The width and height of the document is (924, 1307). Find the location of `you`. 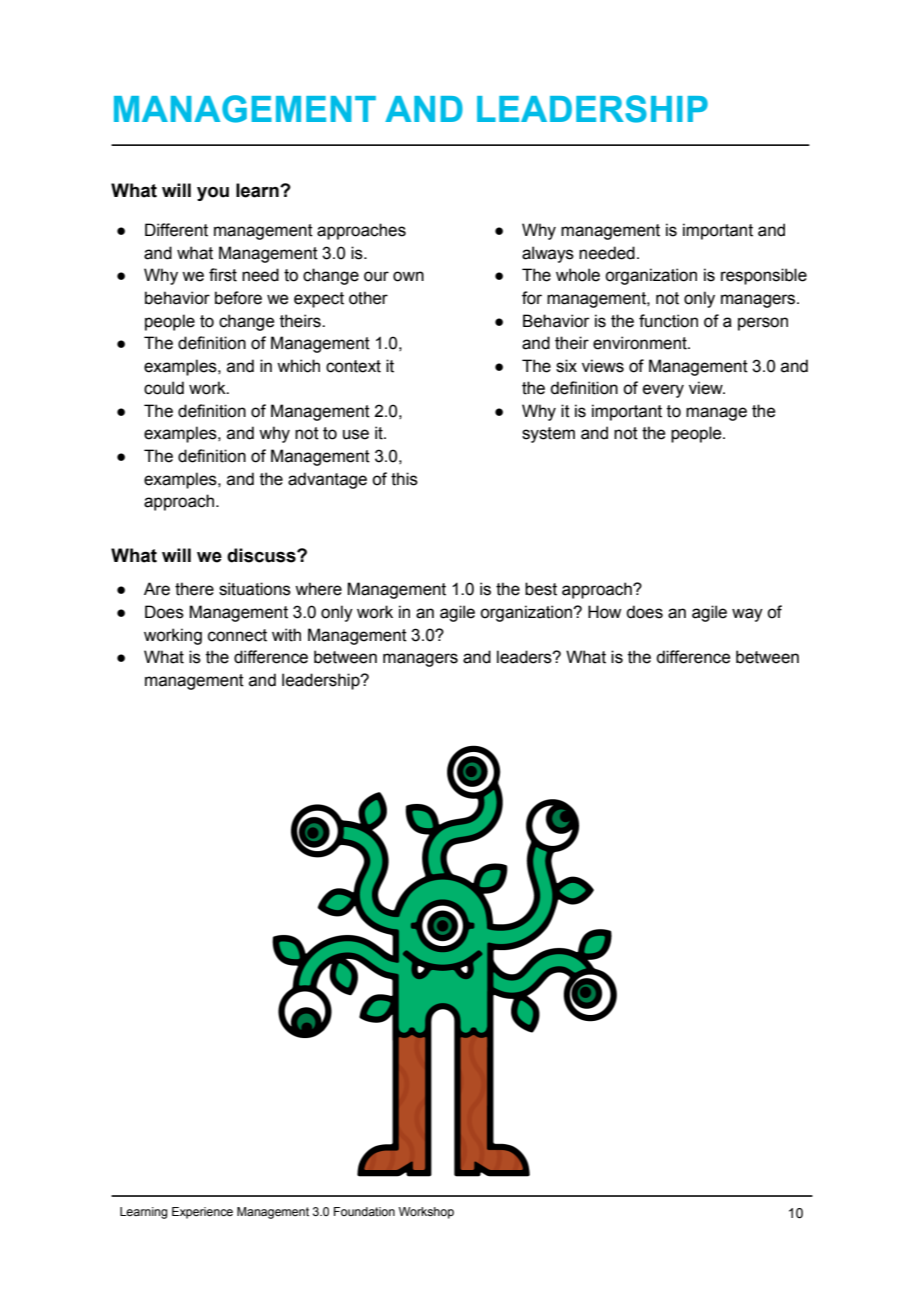

you is located at coordinates (213, 194).
